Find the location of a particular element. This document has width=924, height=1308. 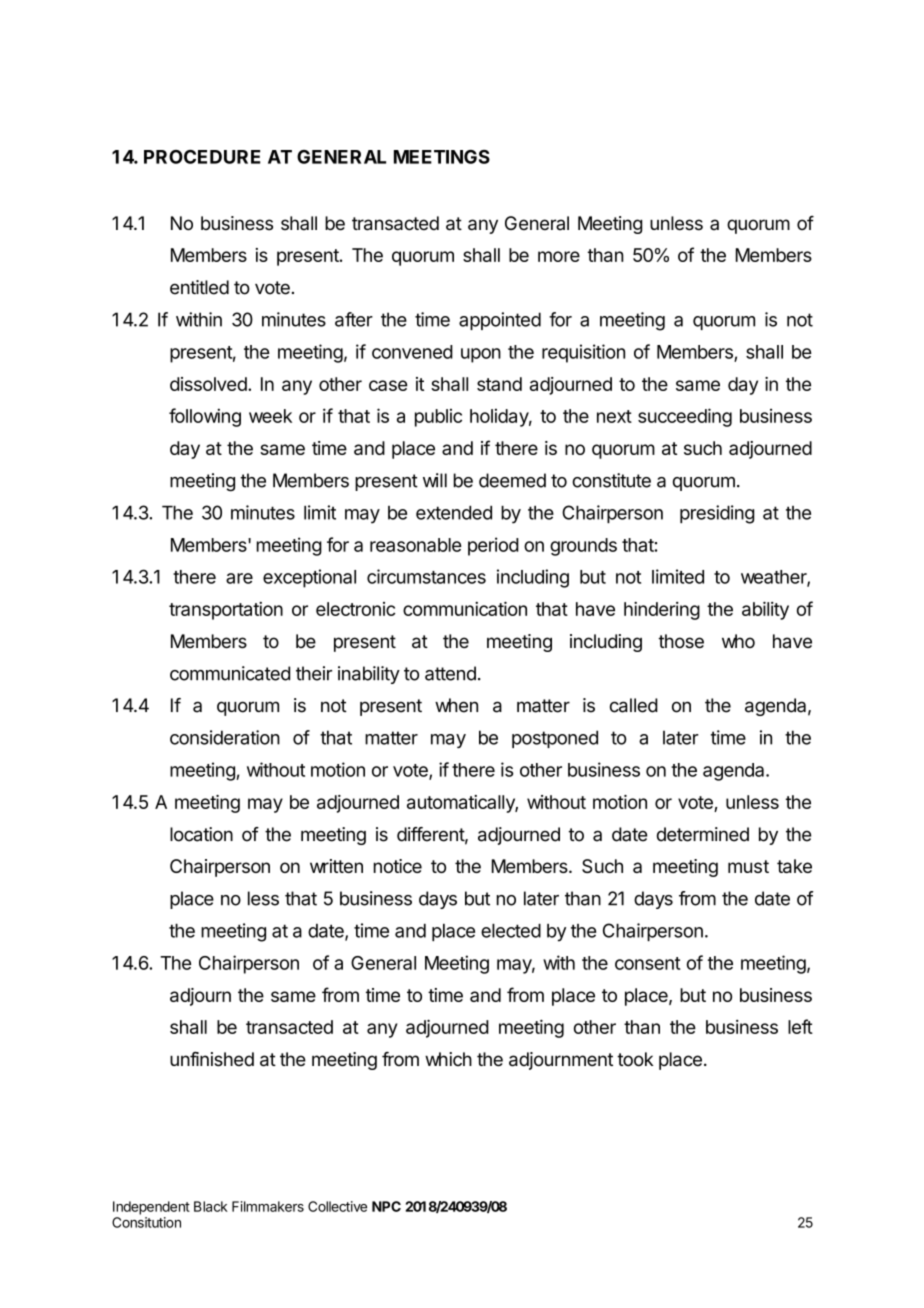

PROCEDURE is located at coordinates (202, 157).
